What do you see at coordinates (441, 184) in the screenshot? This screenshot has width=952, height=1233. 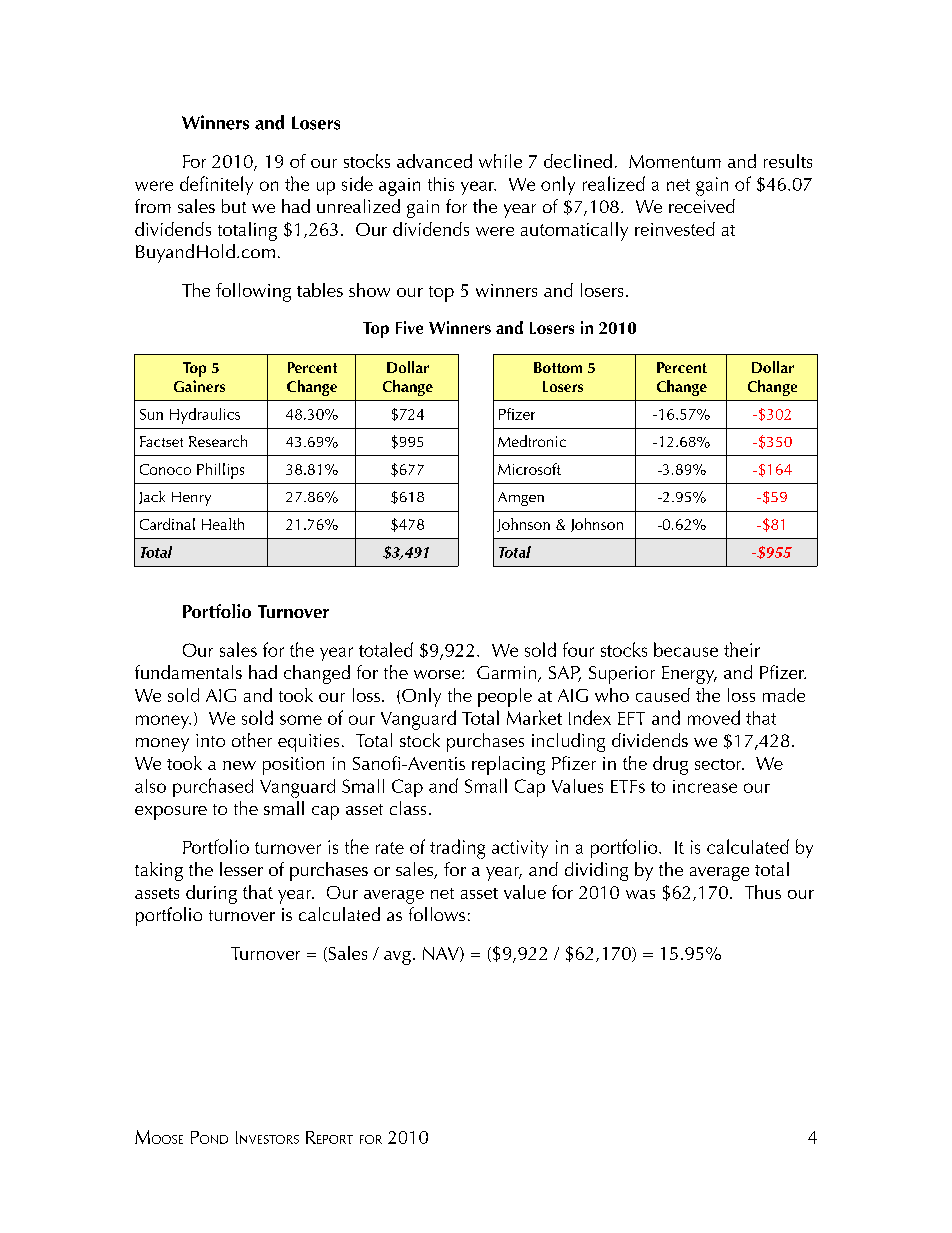 I see `this` at bounding box center [441, 184].
